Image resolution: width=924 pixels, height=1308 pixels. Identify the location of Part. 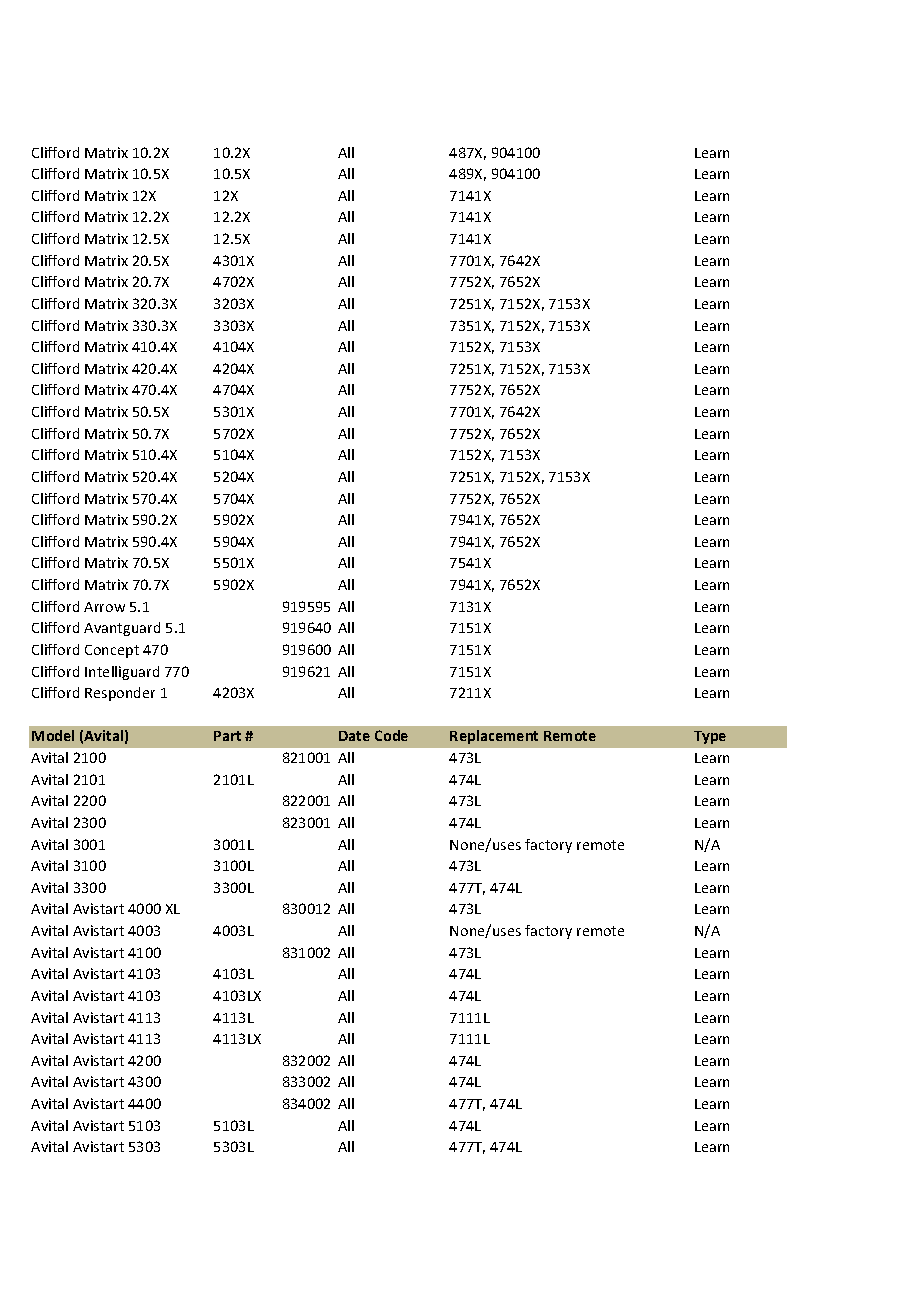
(227, 736).
